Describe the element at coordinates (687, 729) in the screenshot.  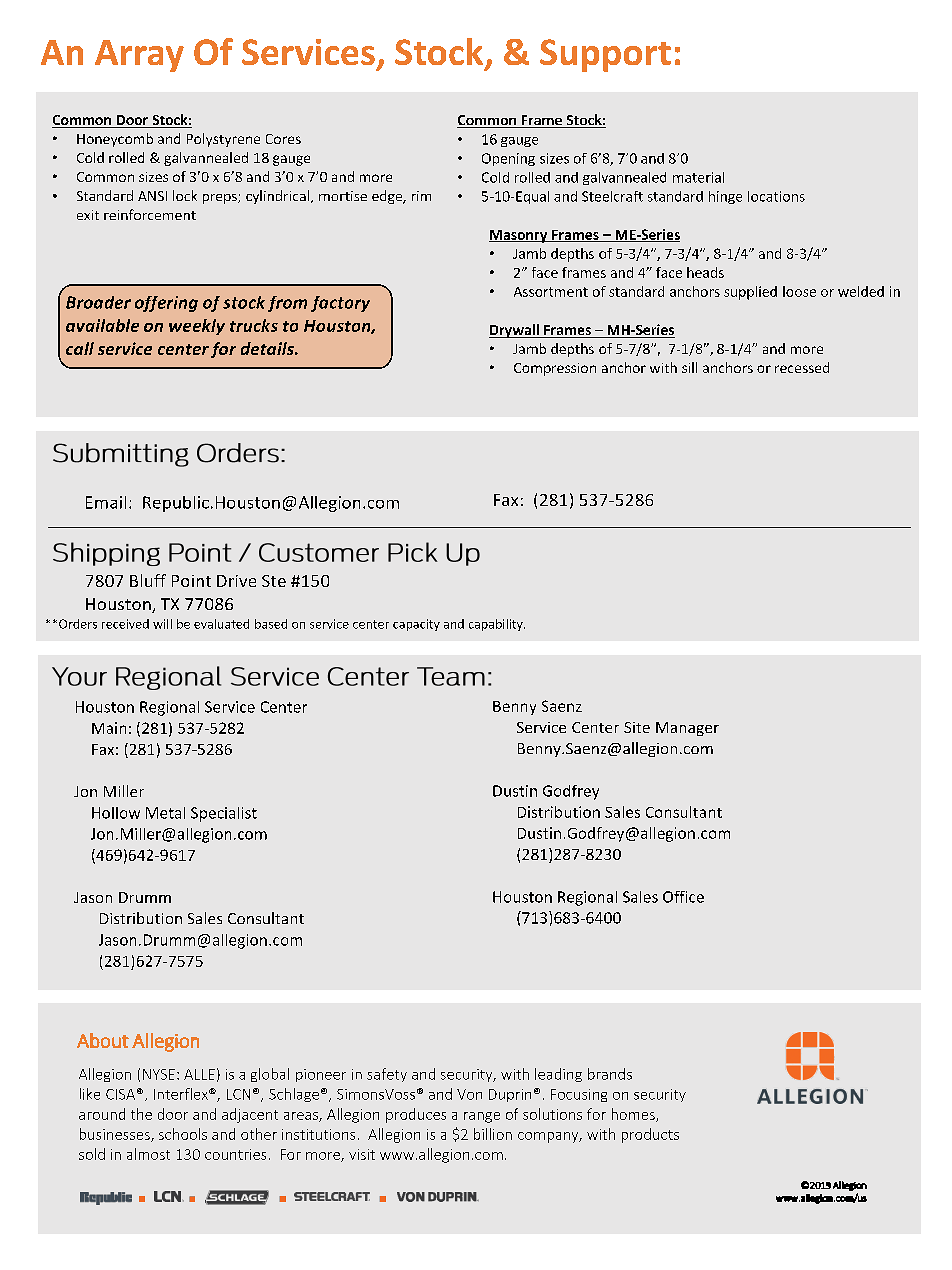
I see `Manager` at that location.
